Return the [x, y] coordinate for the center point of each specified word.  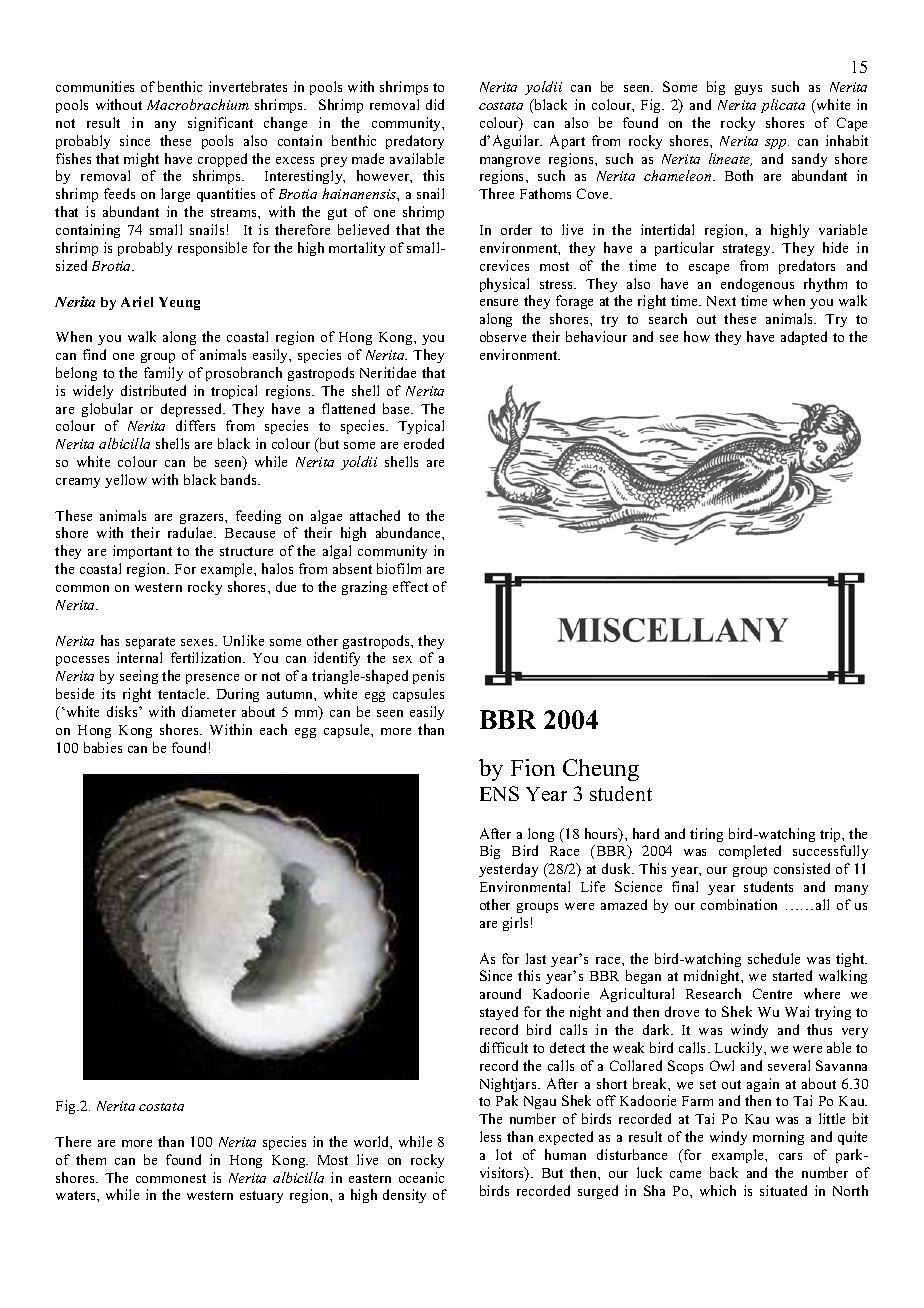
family [163, 374]
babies [103, 747]
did [435, 104]
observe [503, 336]
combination [739, 904]
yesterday [508, 870]
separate [150, 643]
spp [777, 144]
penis [428, 677]
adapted [804, 338]
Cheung [601, 770]
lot [504, 1154]
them [91, 1159]
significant [220, 124]
